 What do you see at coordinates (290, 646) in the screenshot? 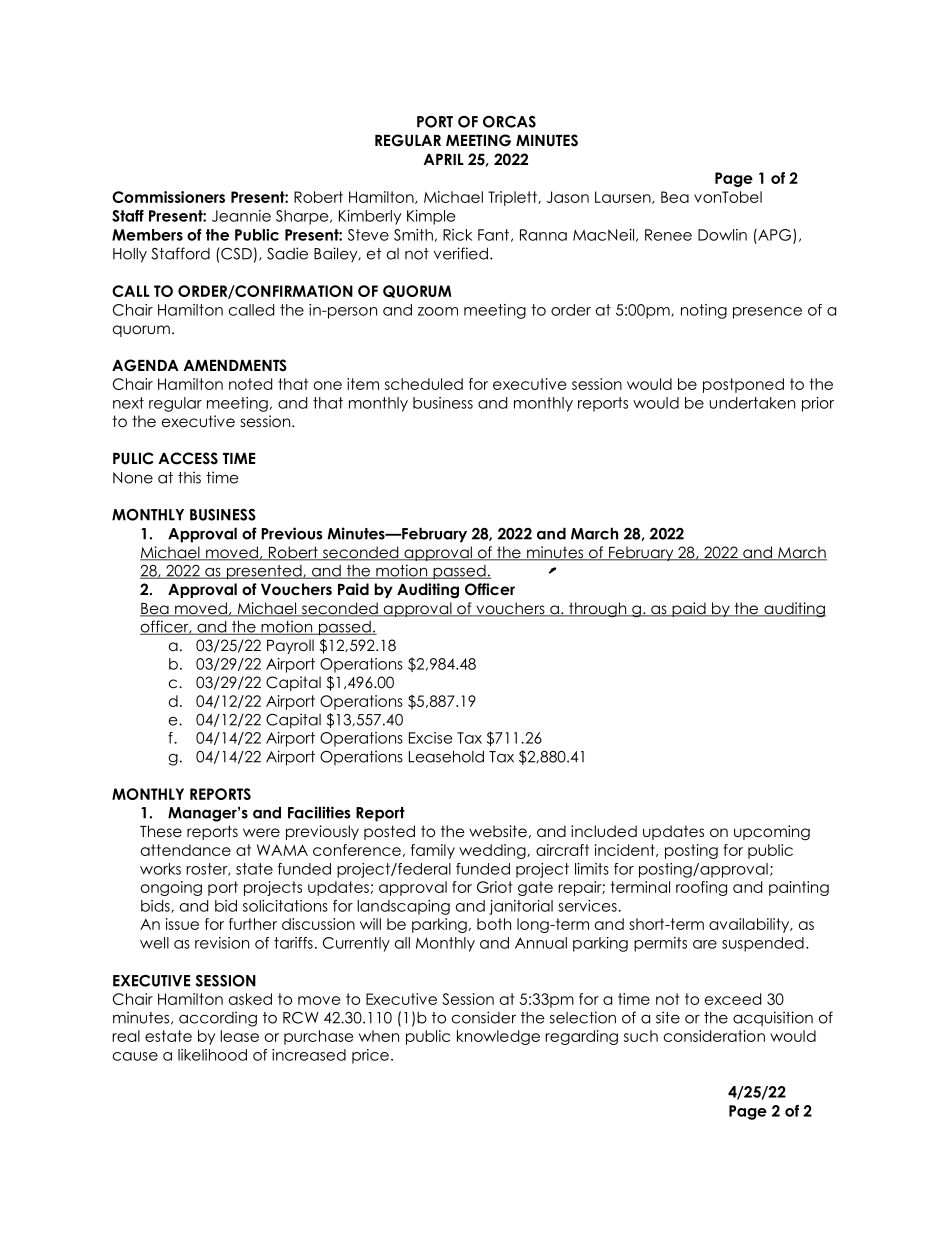
I see `Payroll` at bounding box center [290, 646].
